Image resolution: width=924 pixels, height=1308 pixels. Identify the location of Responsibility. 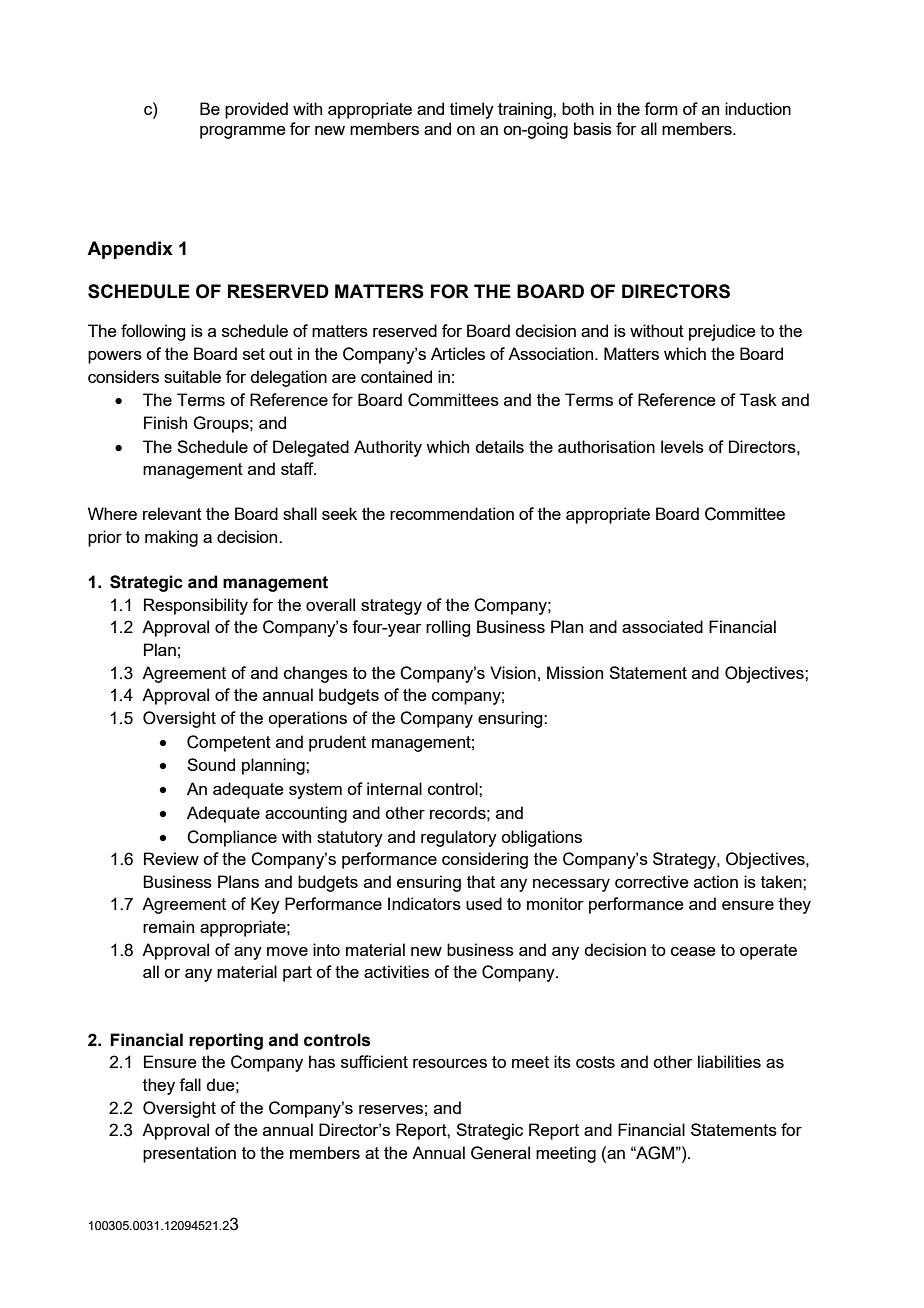
(196, 606).
